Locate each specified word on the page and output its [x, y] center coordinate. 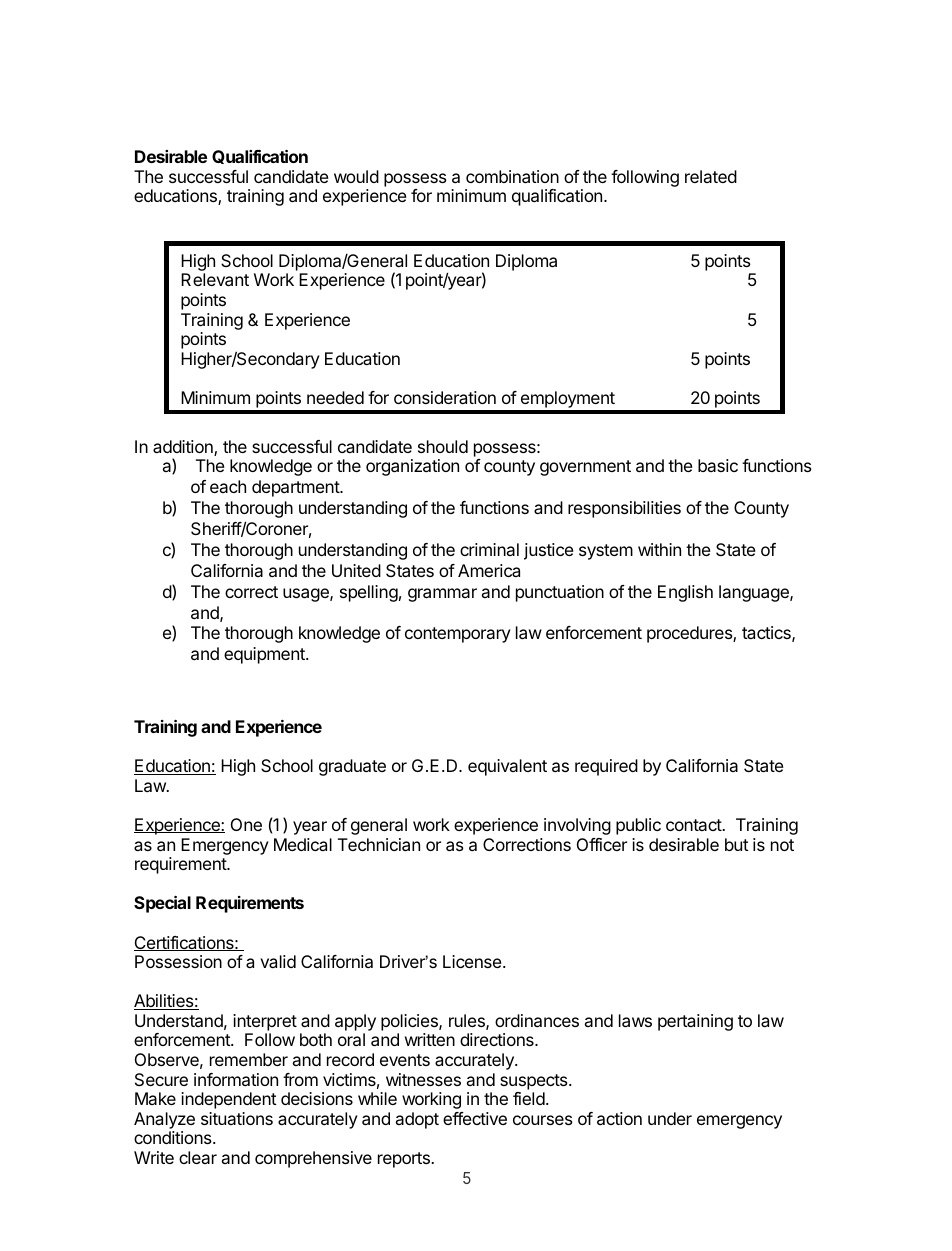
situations [237, 1118]
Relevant [215, 279]
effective [475, 1118]
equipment [266, 655]
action [619, 1118]
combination [512, 176]
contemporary [458, 635]
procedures [690, 634]
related [711, 176]
